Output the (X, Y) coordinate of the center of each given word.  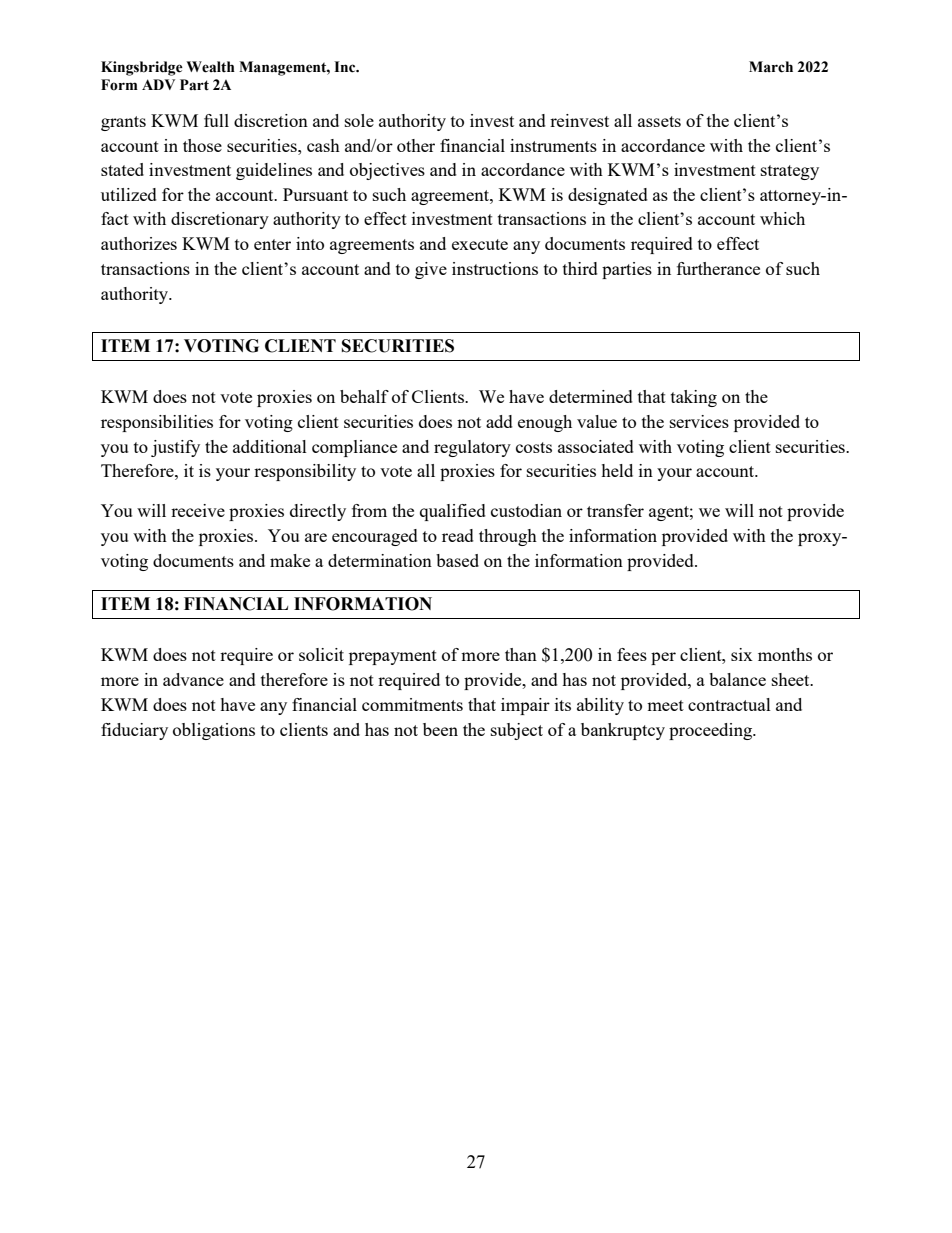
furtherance (718, 268)
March (771, 67)
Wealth (210, 67)
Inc (346, 67)
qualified (453, 512)
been (440, 729)
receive (198, 510)
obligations (214, 731)
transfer (615, 510)
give (431, 270)
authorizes (139, 243)
